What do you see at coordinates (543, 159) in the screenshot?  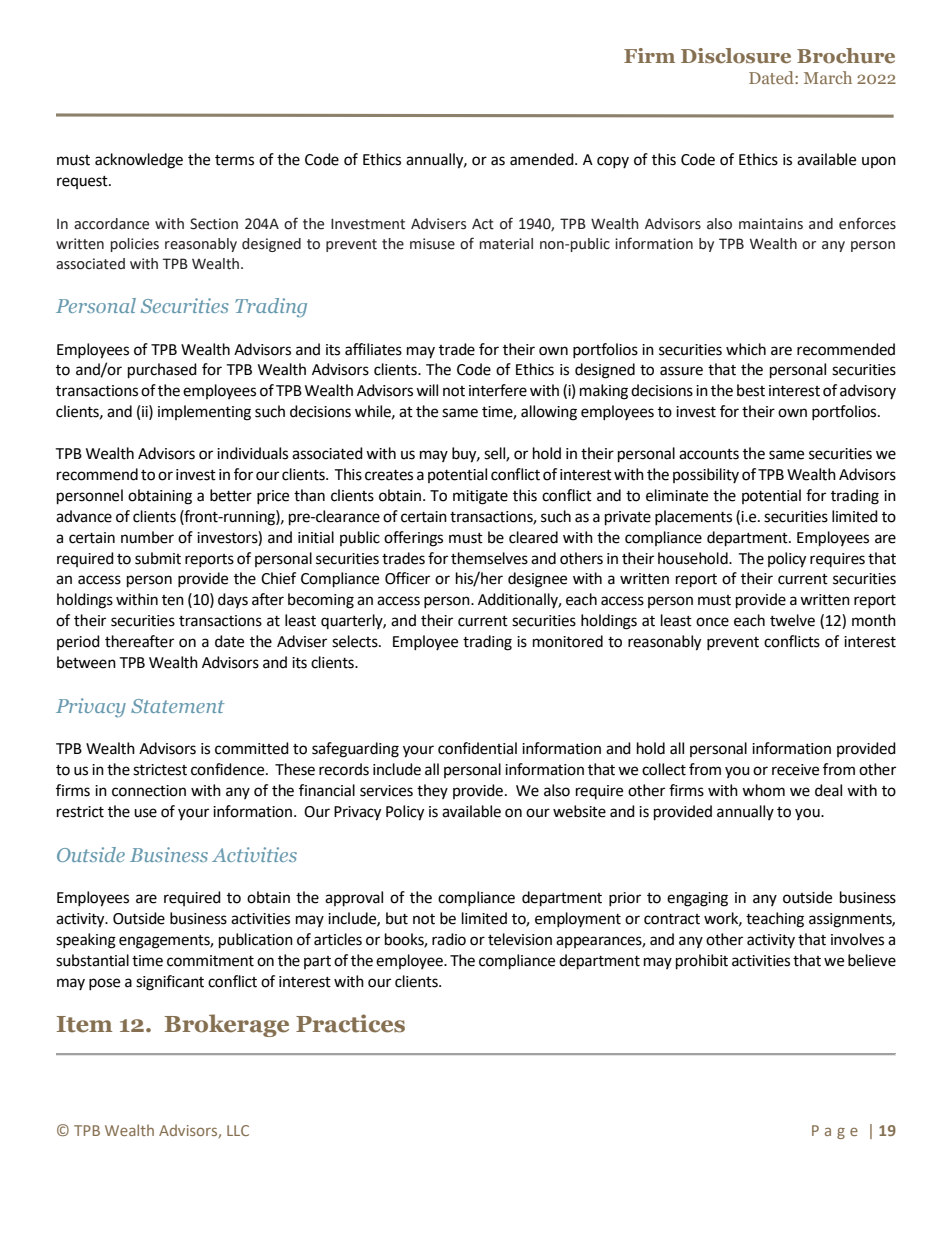 I see `amended` at bounding box center [543, 159].
